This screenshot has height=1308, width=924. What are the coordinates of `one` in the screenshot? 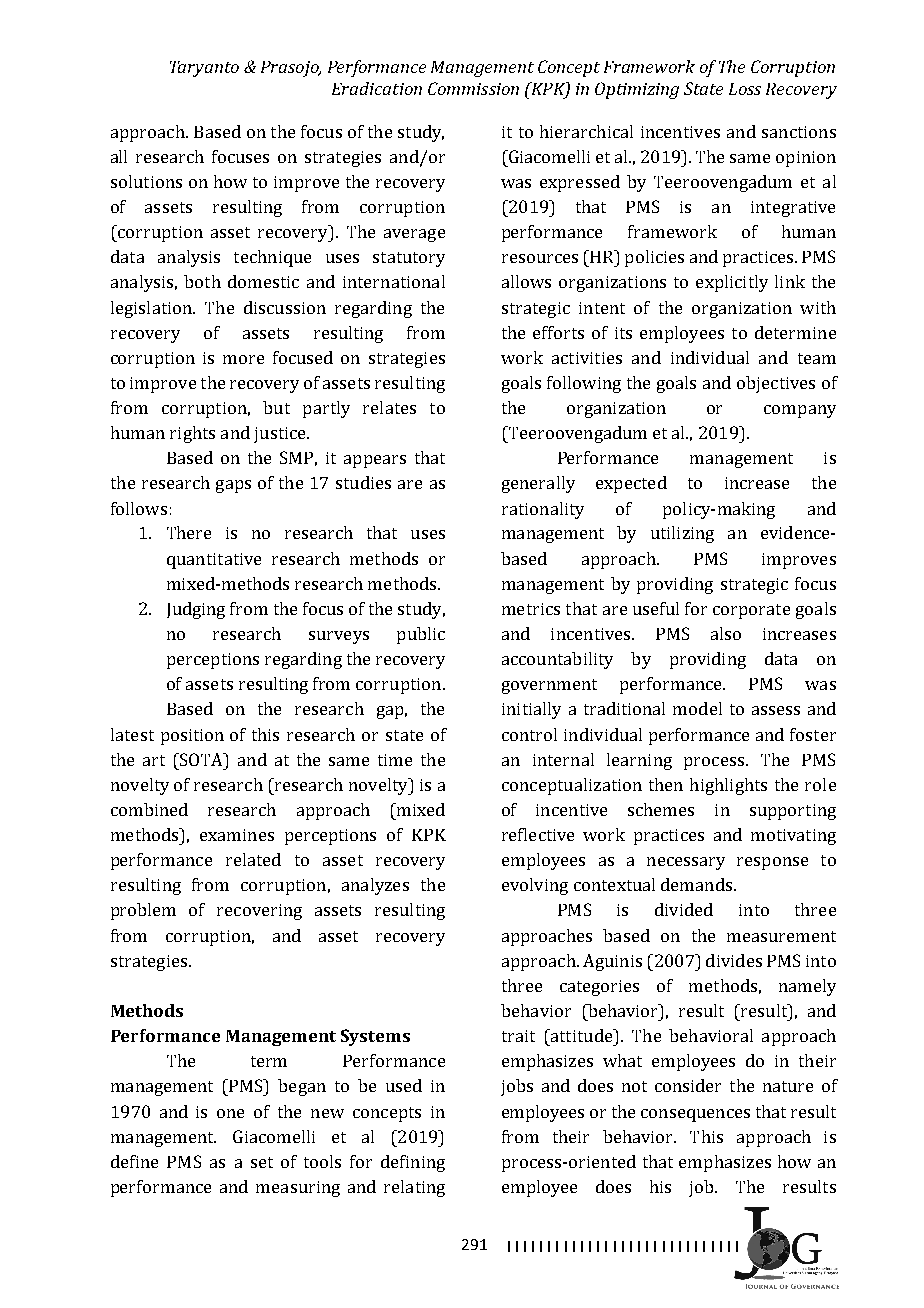 It's located at (230, 1113).
